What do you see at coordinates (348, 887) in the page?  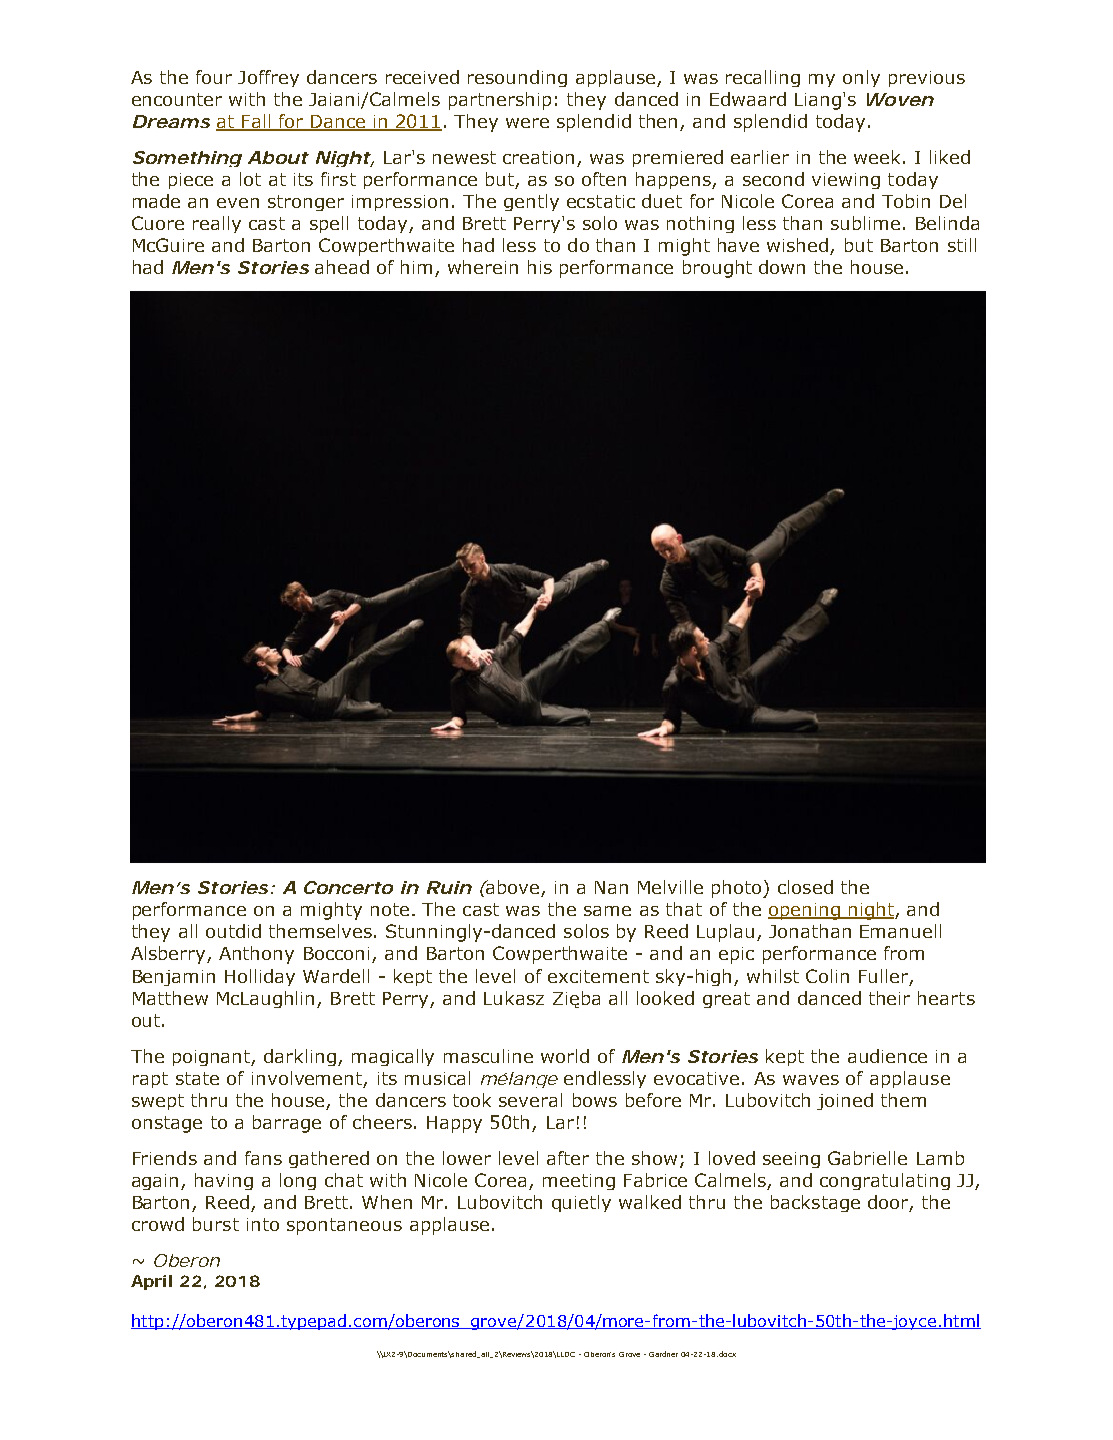 I see `Concerto` at bounding box center [348, 887].
